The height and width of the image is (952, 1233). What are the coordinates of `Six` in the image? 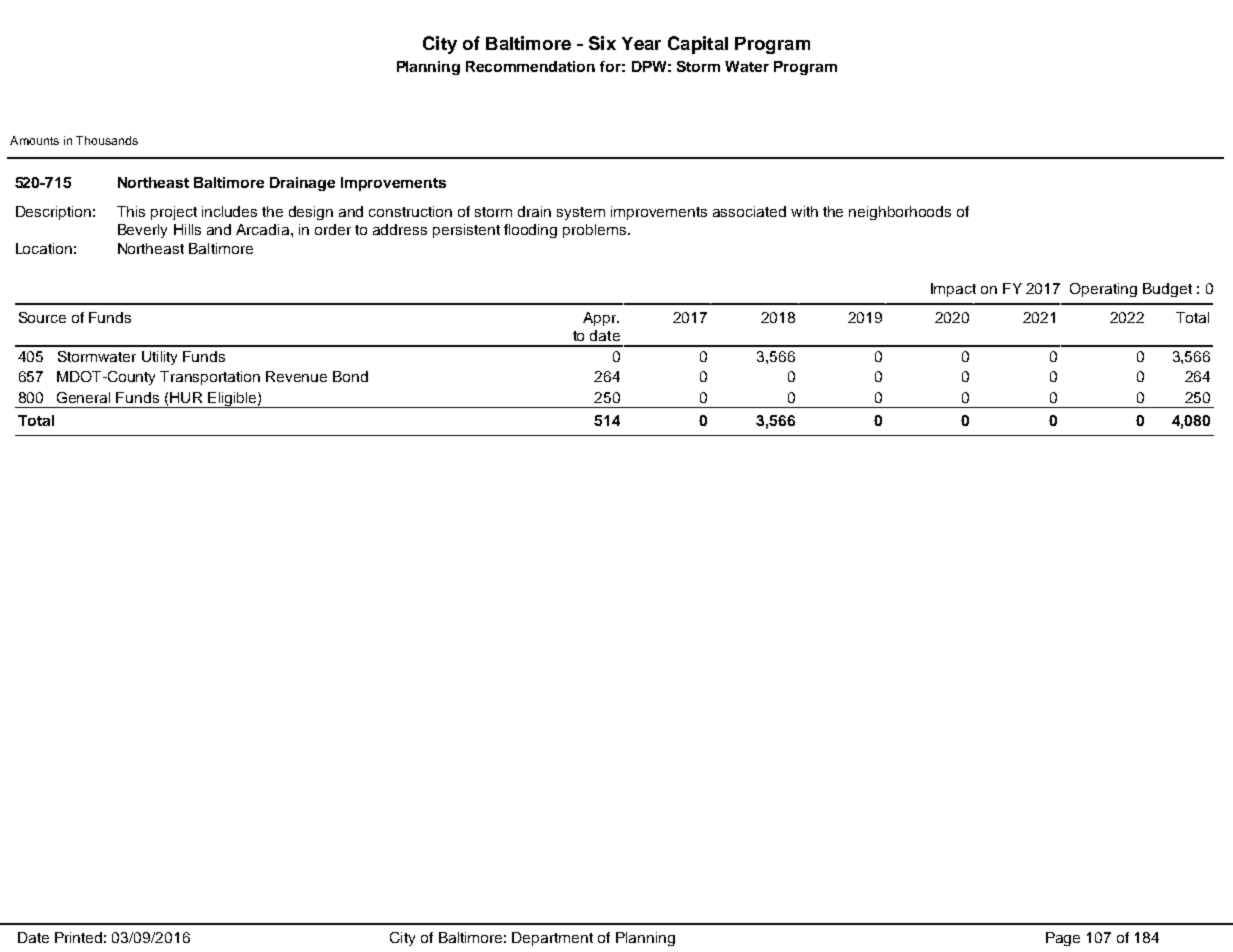 It's located at (602, 43).
